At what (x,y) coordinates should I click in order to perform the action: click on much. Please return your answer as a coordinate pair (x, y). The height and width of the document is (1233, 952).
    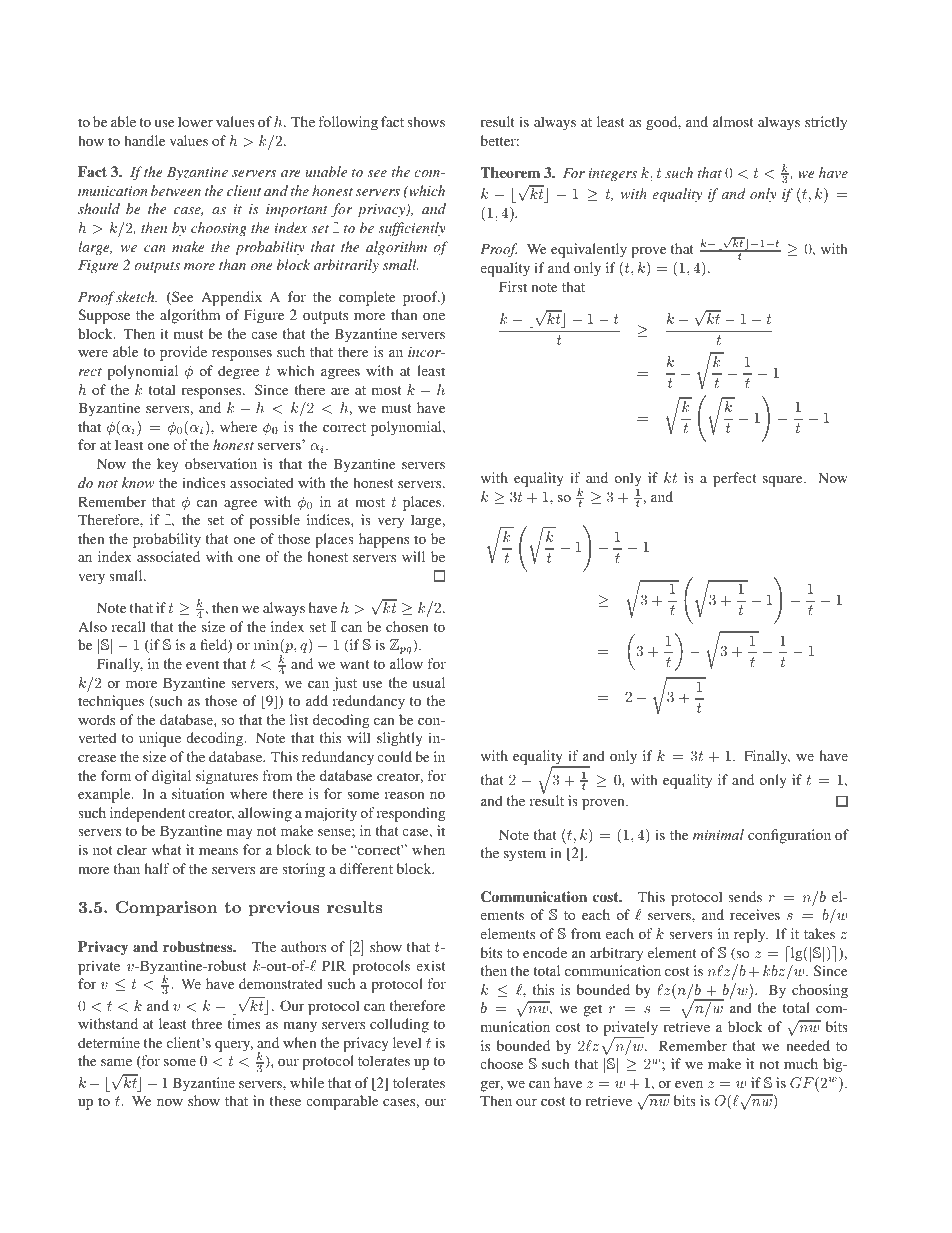
    Looking at the image, I should click on (801, 1063).
